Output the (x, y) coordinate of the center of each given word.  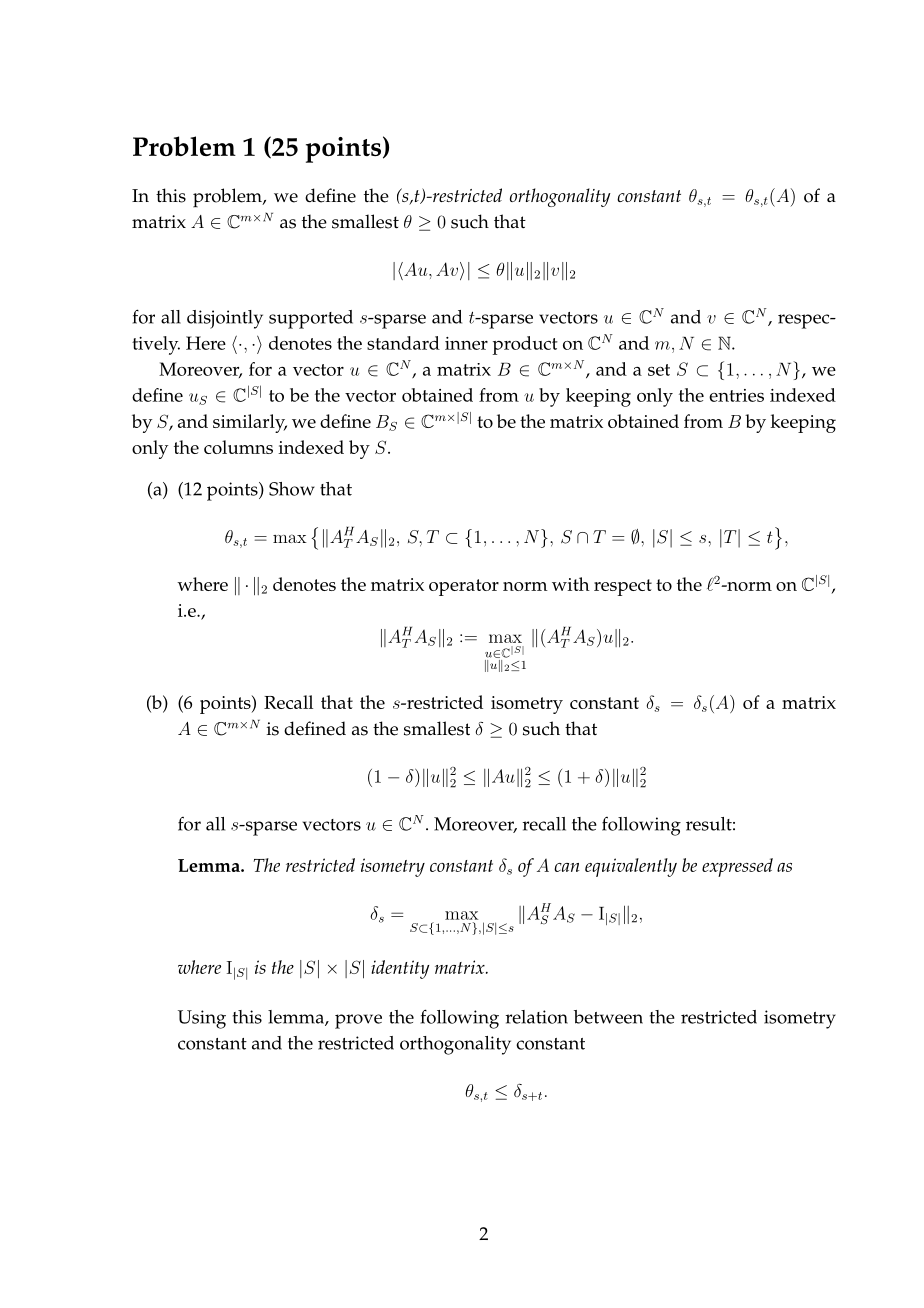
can (566, 867)
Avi (450, 271)
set (659, 370)
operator (464, 587)
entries (736, 395)
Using (202, 1019)
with (571, 584)
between (608, 1017)
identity (400, 969)
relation (537, 1017)
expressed (737, 867)
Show (292, 489)
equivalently (631, 867)
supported (311, 319)
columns (238, 447)
